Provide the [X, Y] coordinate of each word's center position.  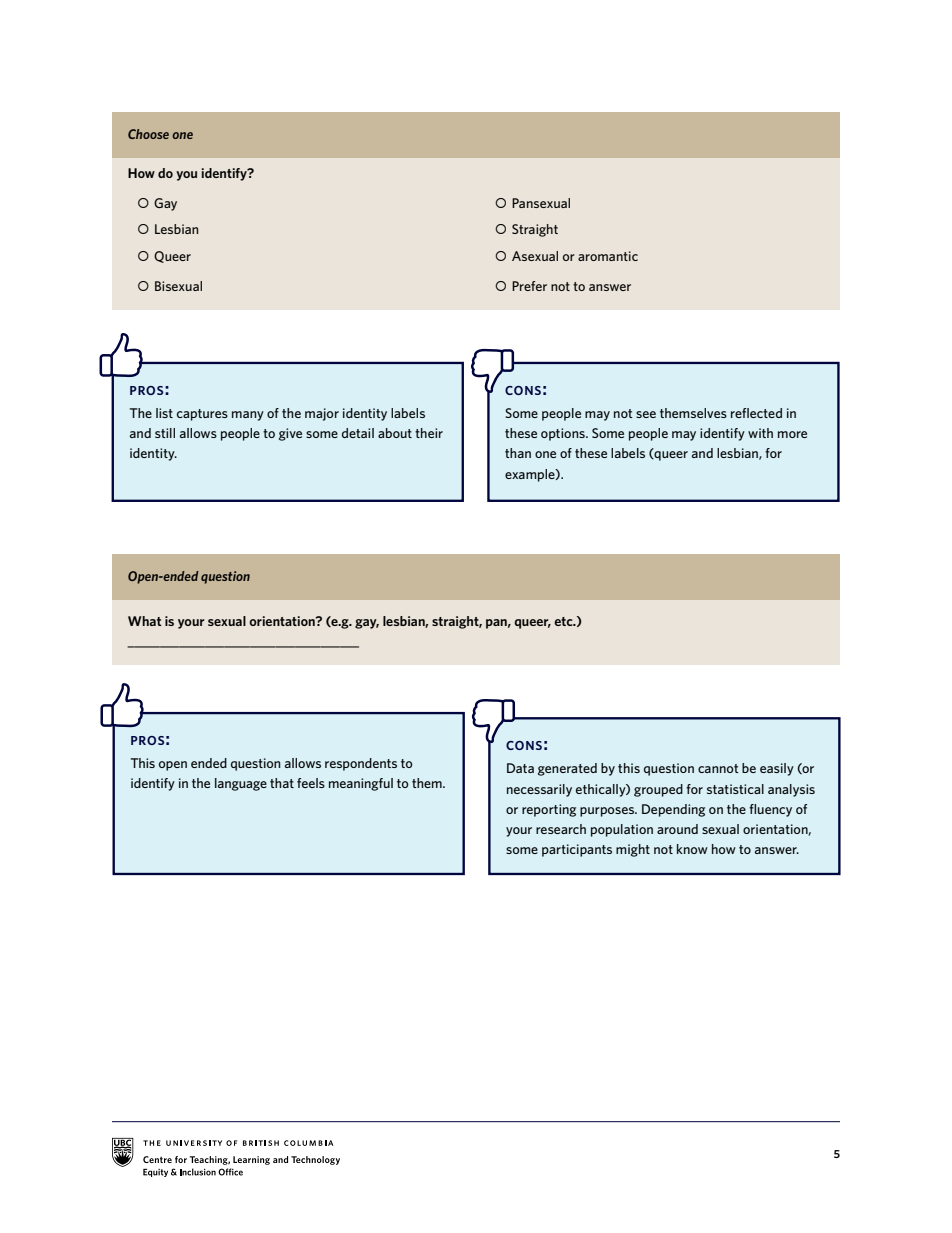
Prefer [529, 286]
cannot [718, 768]
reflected [756, 413]
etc [564, 621]
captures [202, 415]
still [165, 433]
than [518, 453]
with [760, 433]
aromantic [608, 256]
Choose [148, 134]
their [429, 433]
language [241, 784]
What [144, 621]
